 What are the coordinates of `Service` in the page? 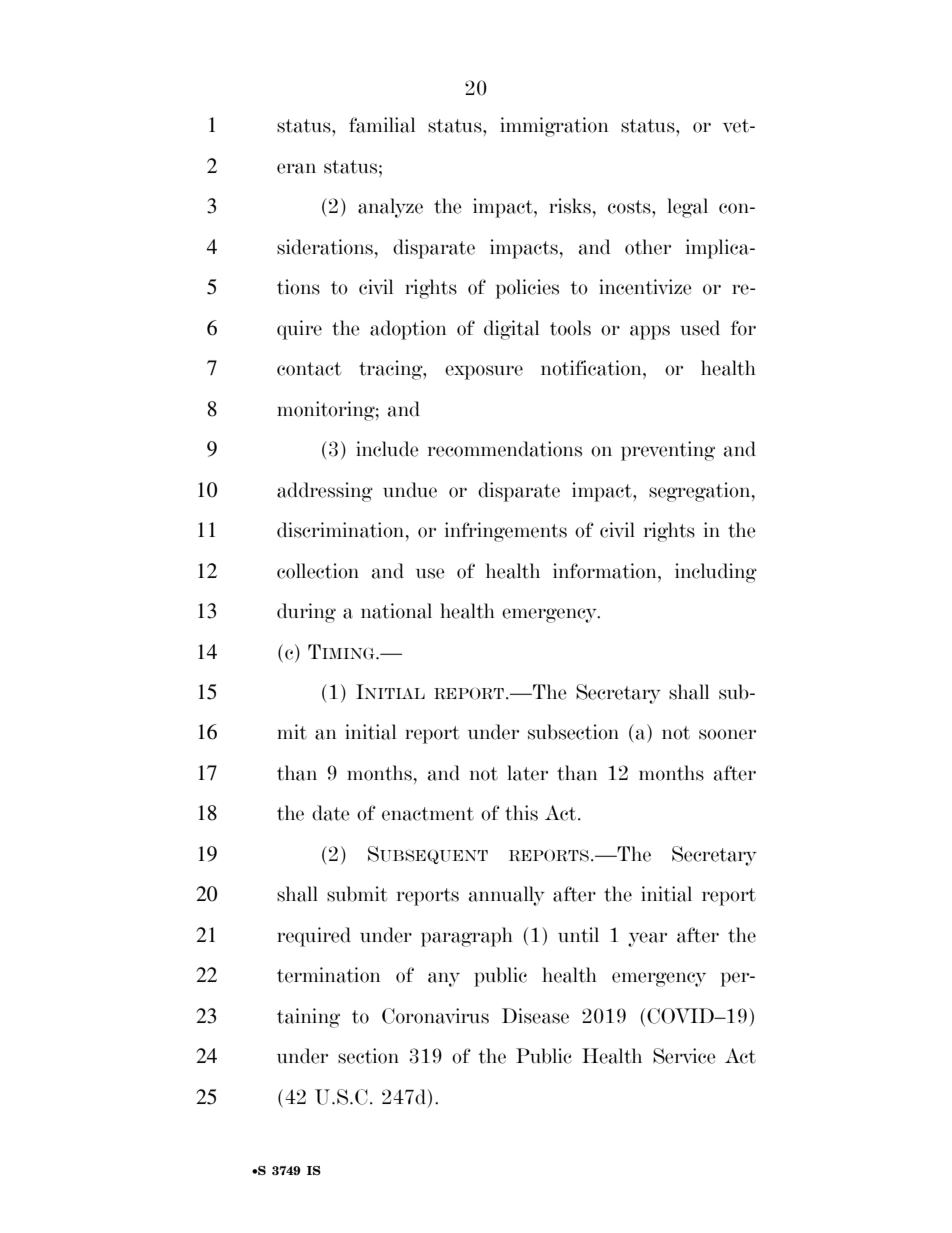 It's located at (684, 1056).
